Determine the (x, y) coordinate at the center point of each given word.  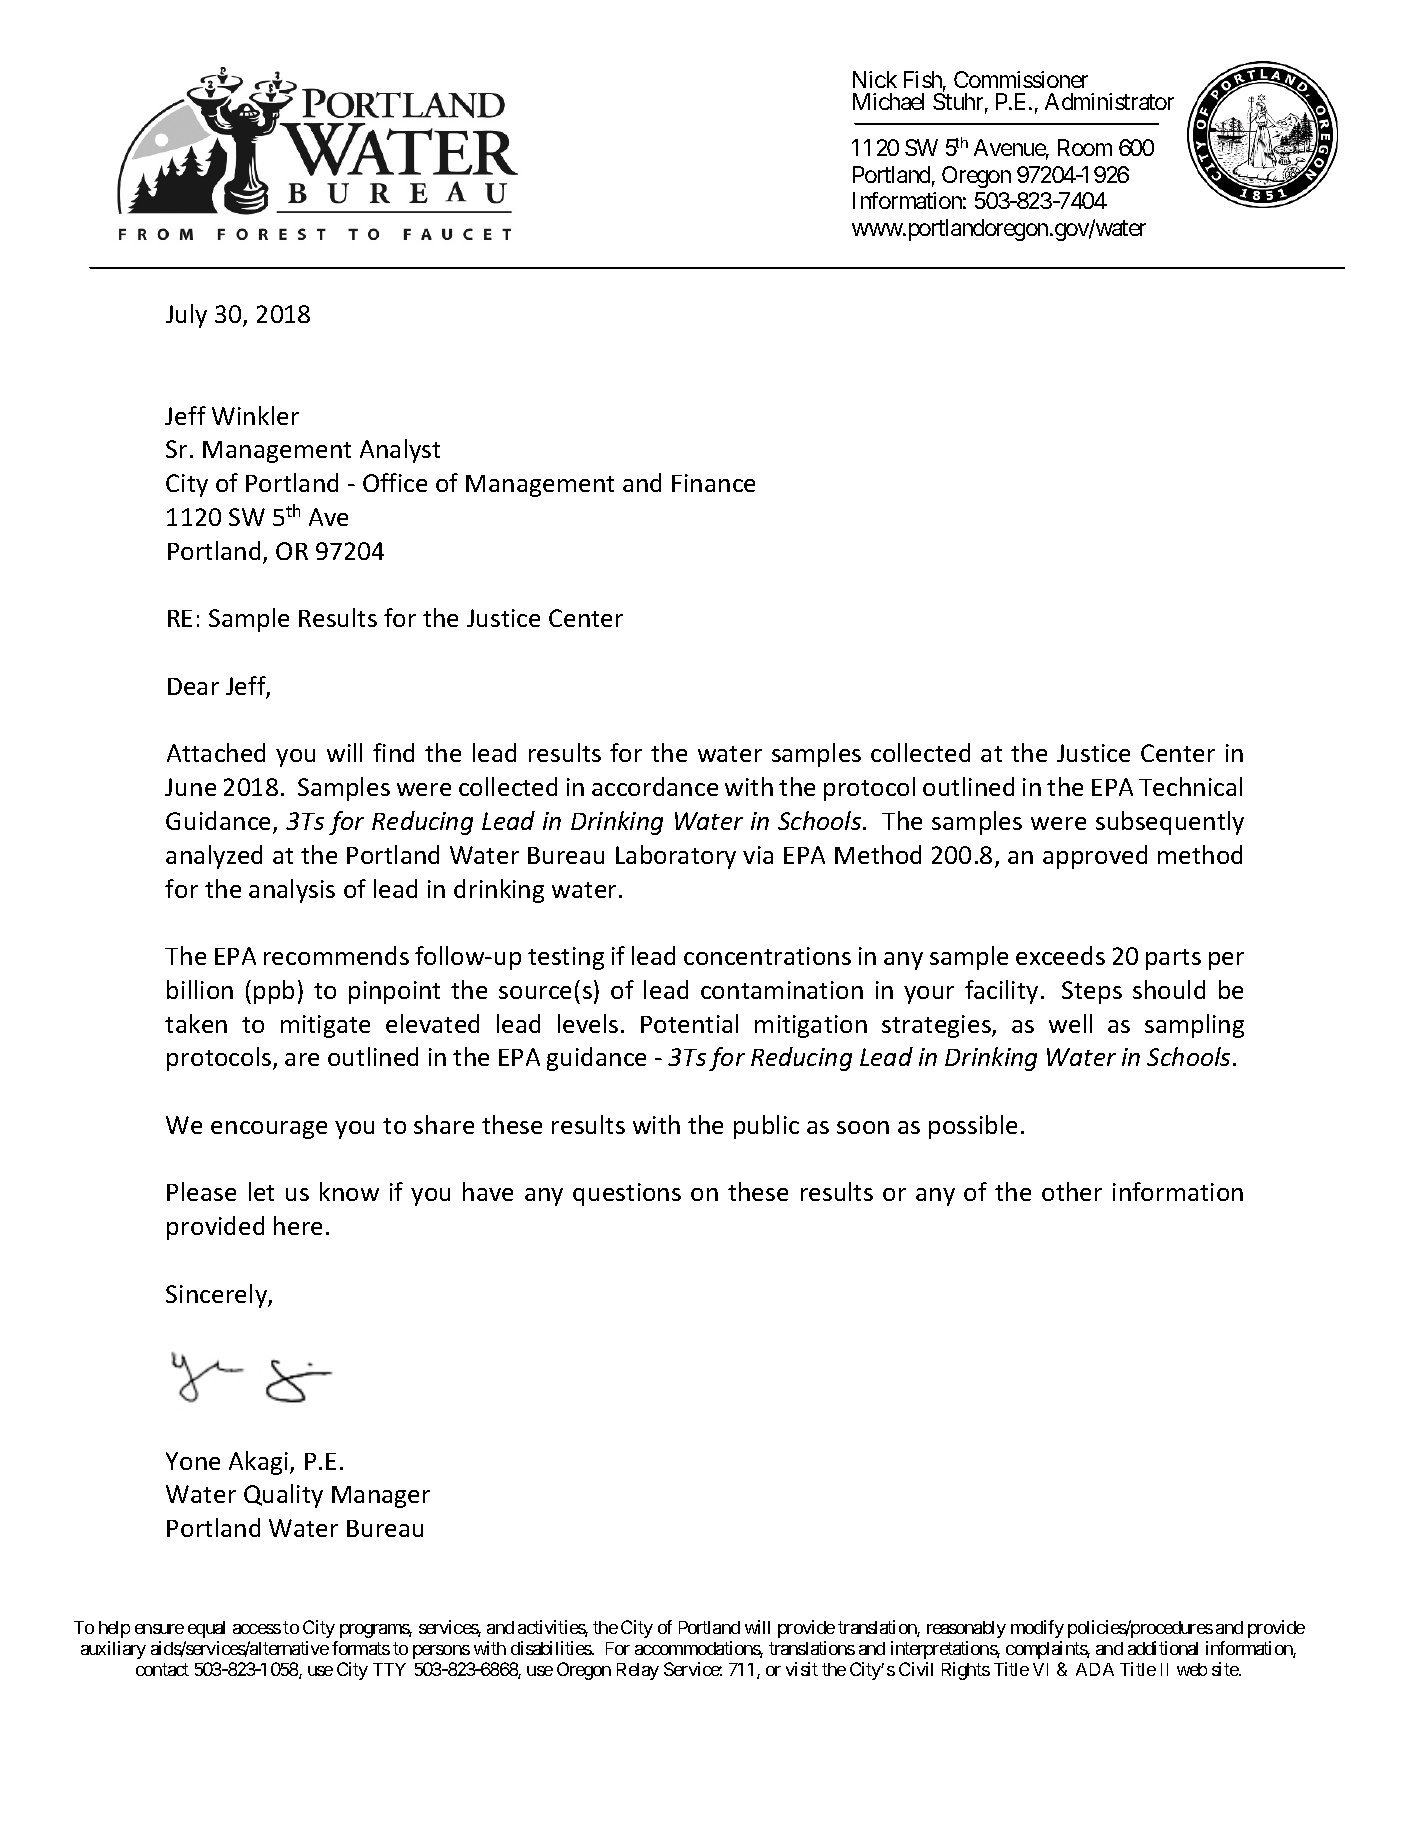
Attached (216, 752)
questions (627, 1194)
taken (196, 1023)
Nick (875, 79)
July (186, 316)
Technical (1190, 786)
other (1072, 1191)
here (298, 1225)
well (1070, 1023)
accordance (655, 786)
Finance (713, 483)
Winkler (255, 415)
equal (206, 1629)
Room (1085, 147)
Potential (689, 1023)
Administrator (1109, 101)
